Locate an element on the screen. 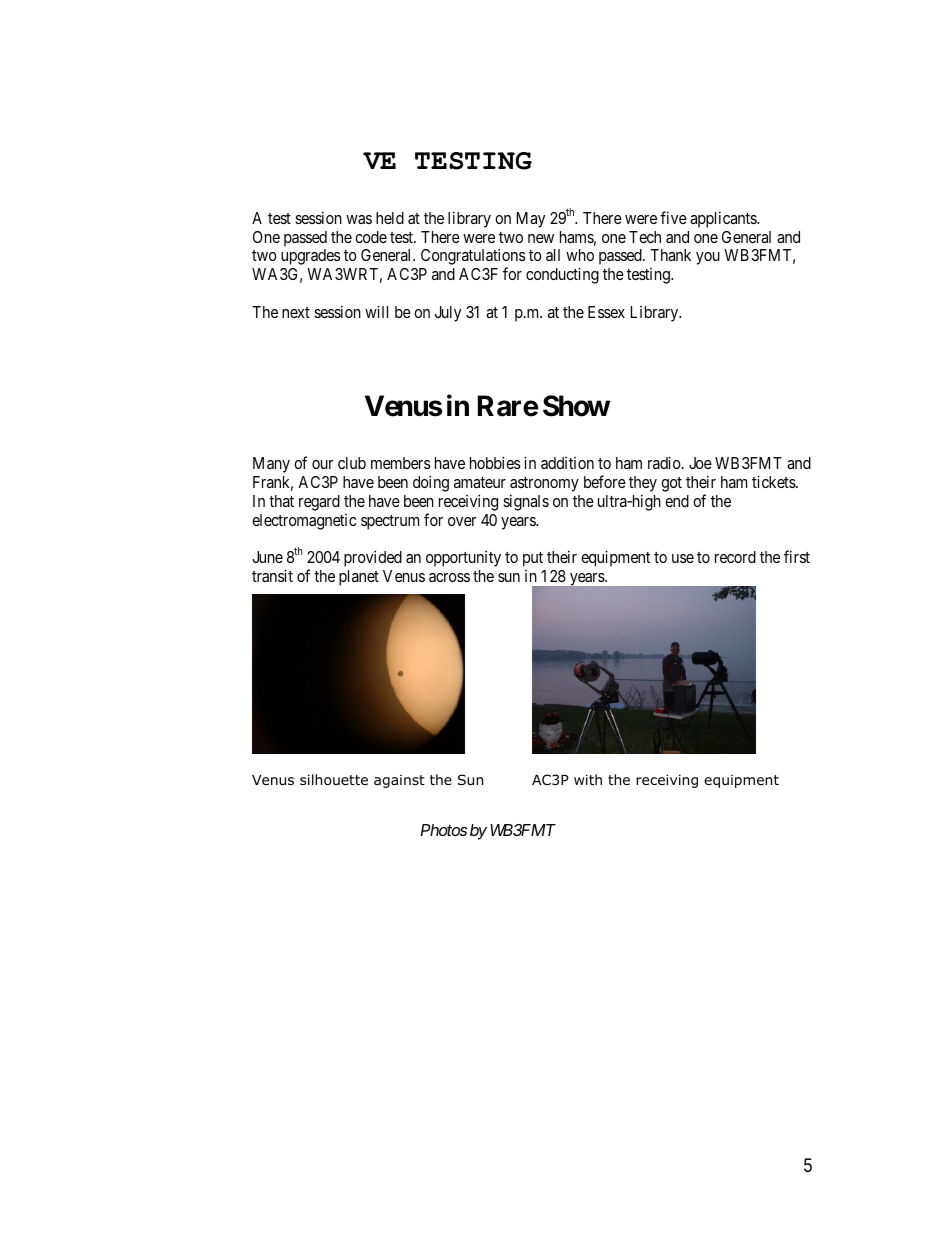 Image resolution: width=952 pixels, height=1233 pixels. was is located at coordinates (359, 219).
